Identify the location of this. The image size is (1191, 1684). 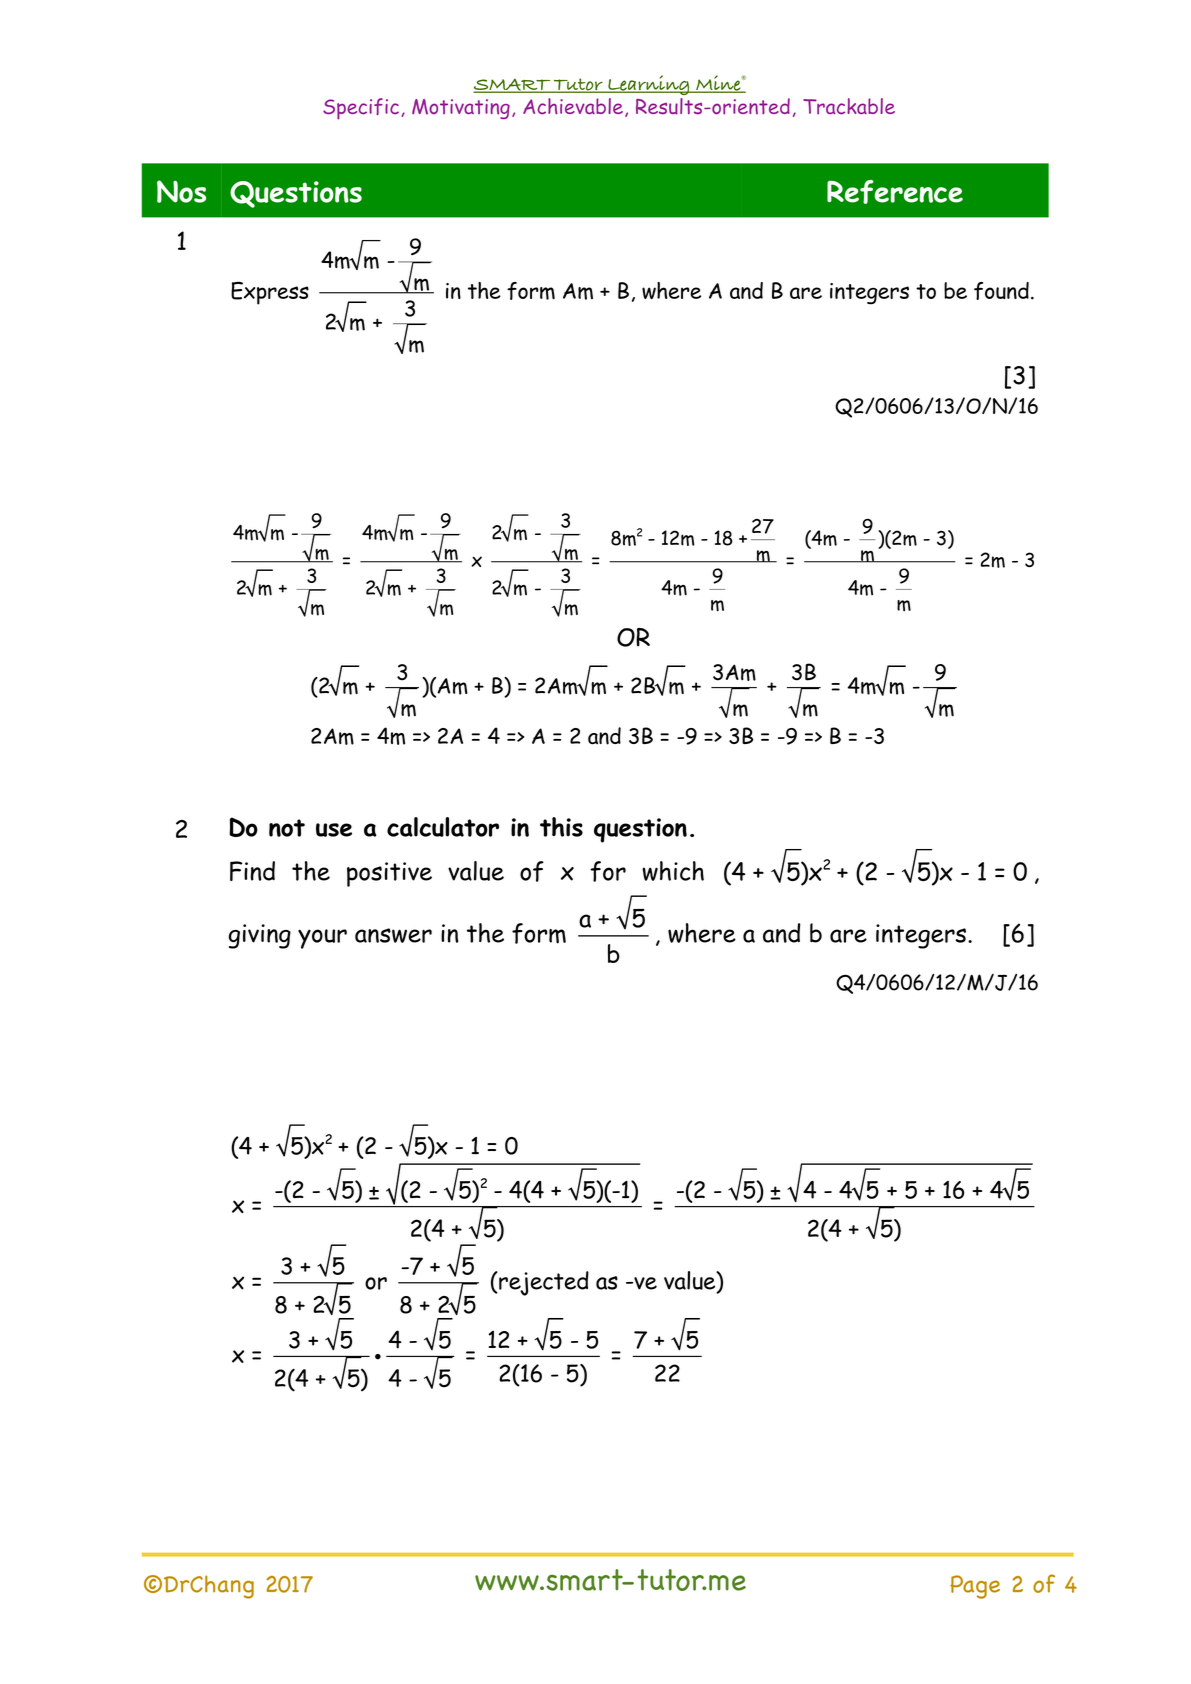
(561, 827).
